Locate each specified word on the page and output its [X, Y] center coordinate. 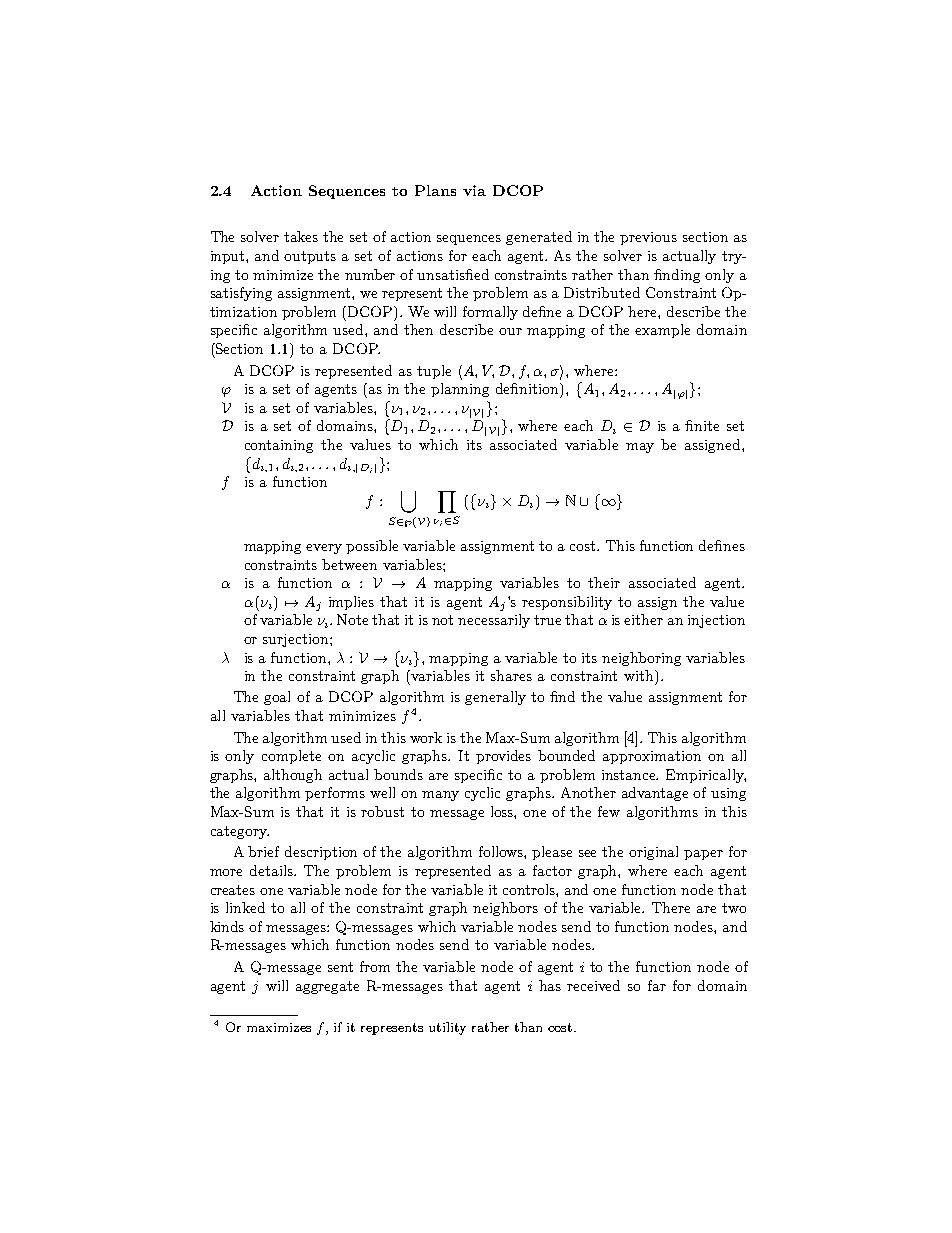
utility [447, 1028]
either [643, 619]
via [474, 190]
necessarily [494, 621]
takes [301, 236]
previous [648, 238]
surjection [297, 640]
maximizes [279, 1027]
